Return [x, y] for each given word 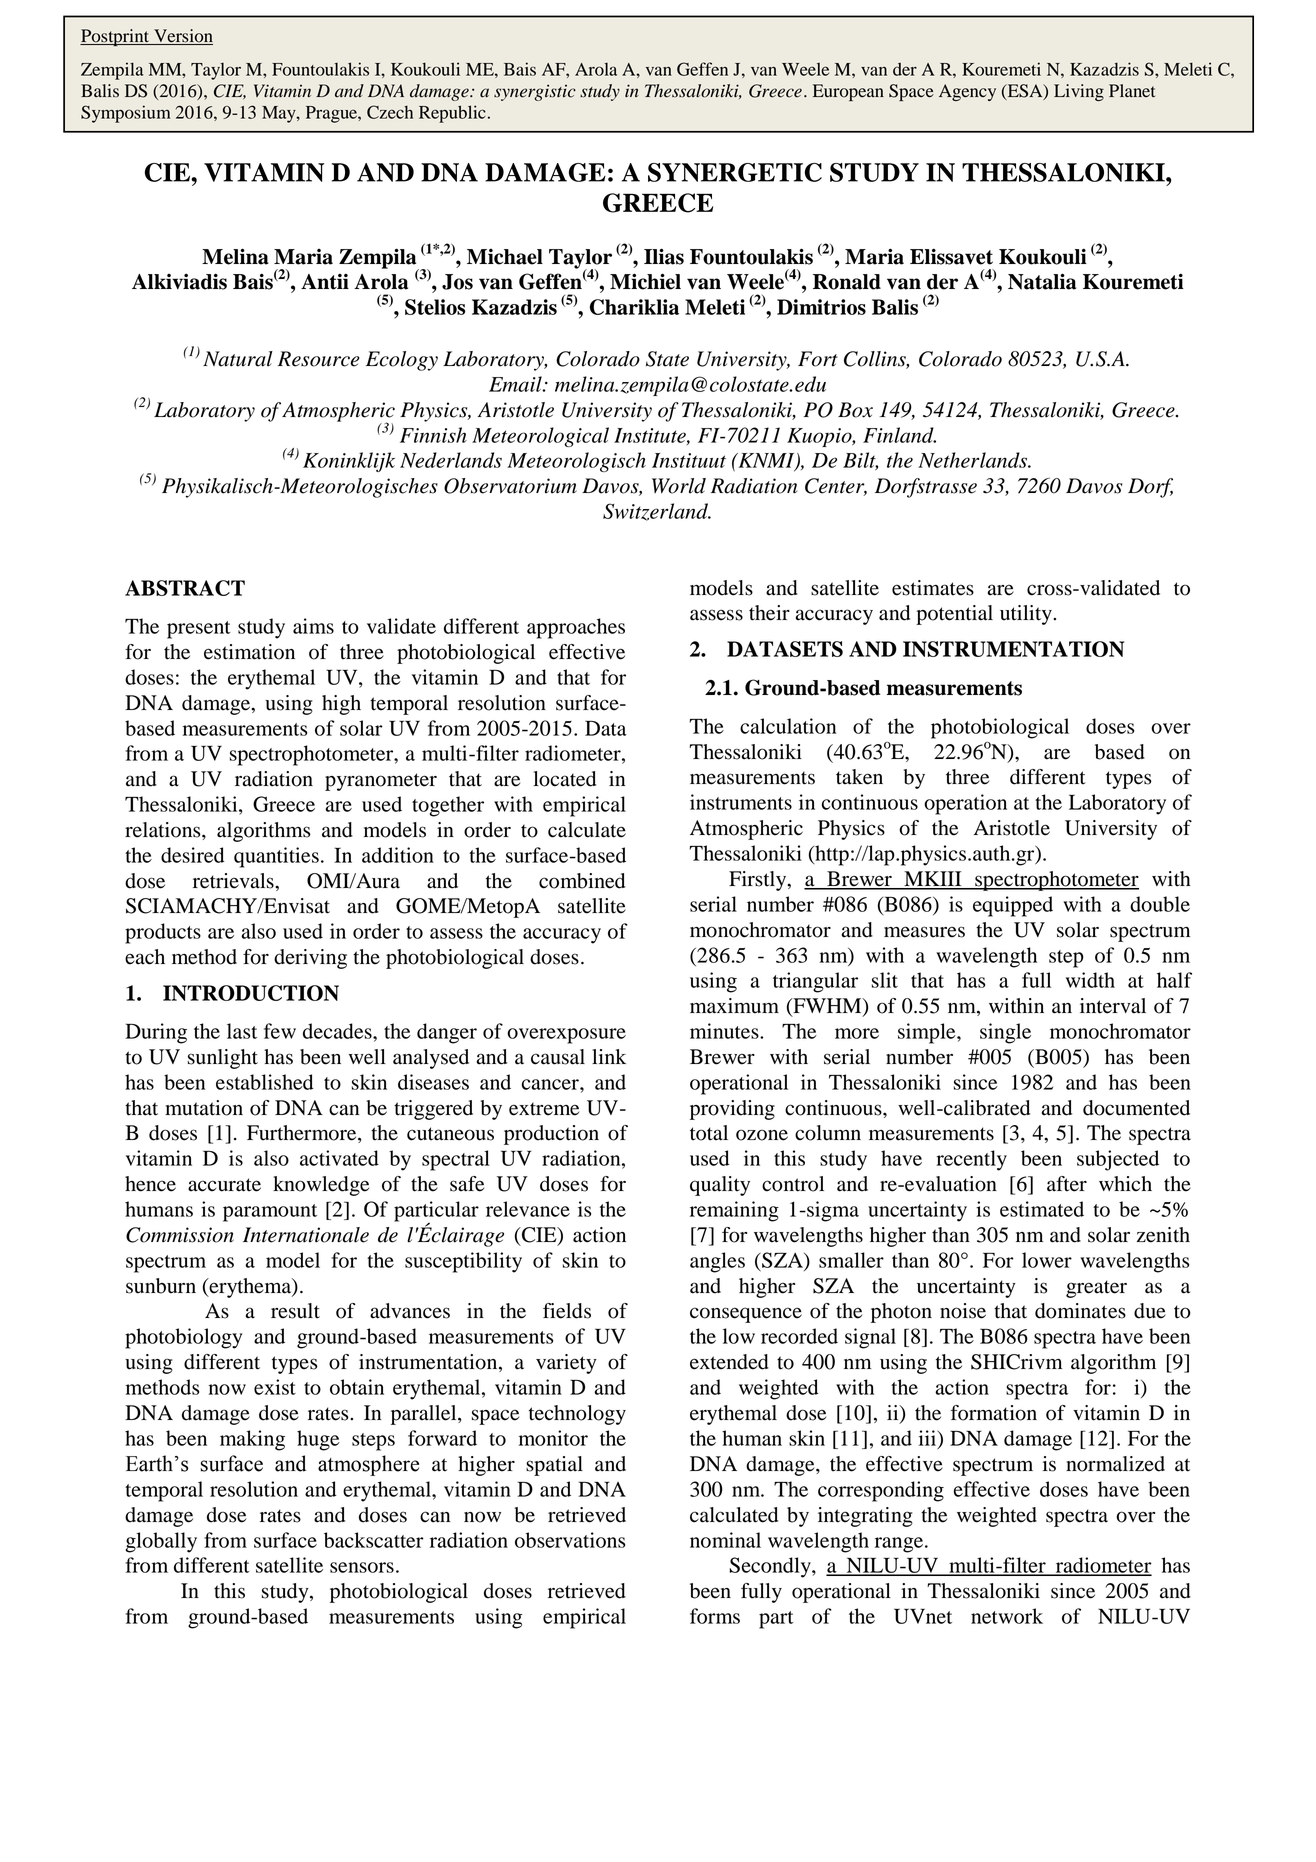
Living [1079, 92]
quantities [276, 857]
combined [582, 881]
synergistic [535, 92]
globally [161, 1542]
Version [182, 37]
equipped [1013, 906]
